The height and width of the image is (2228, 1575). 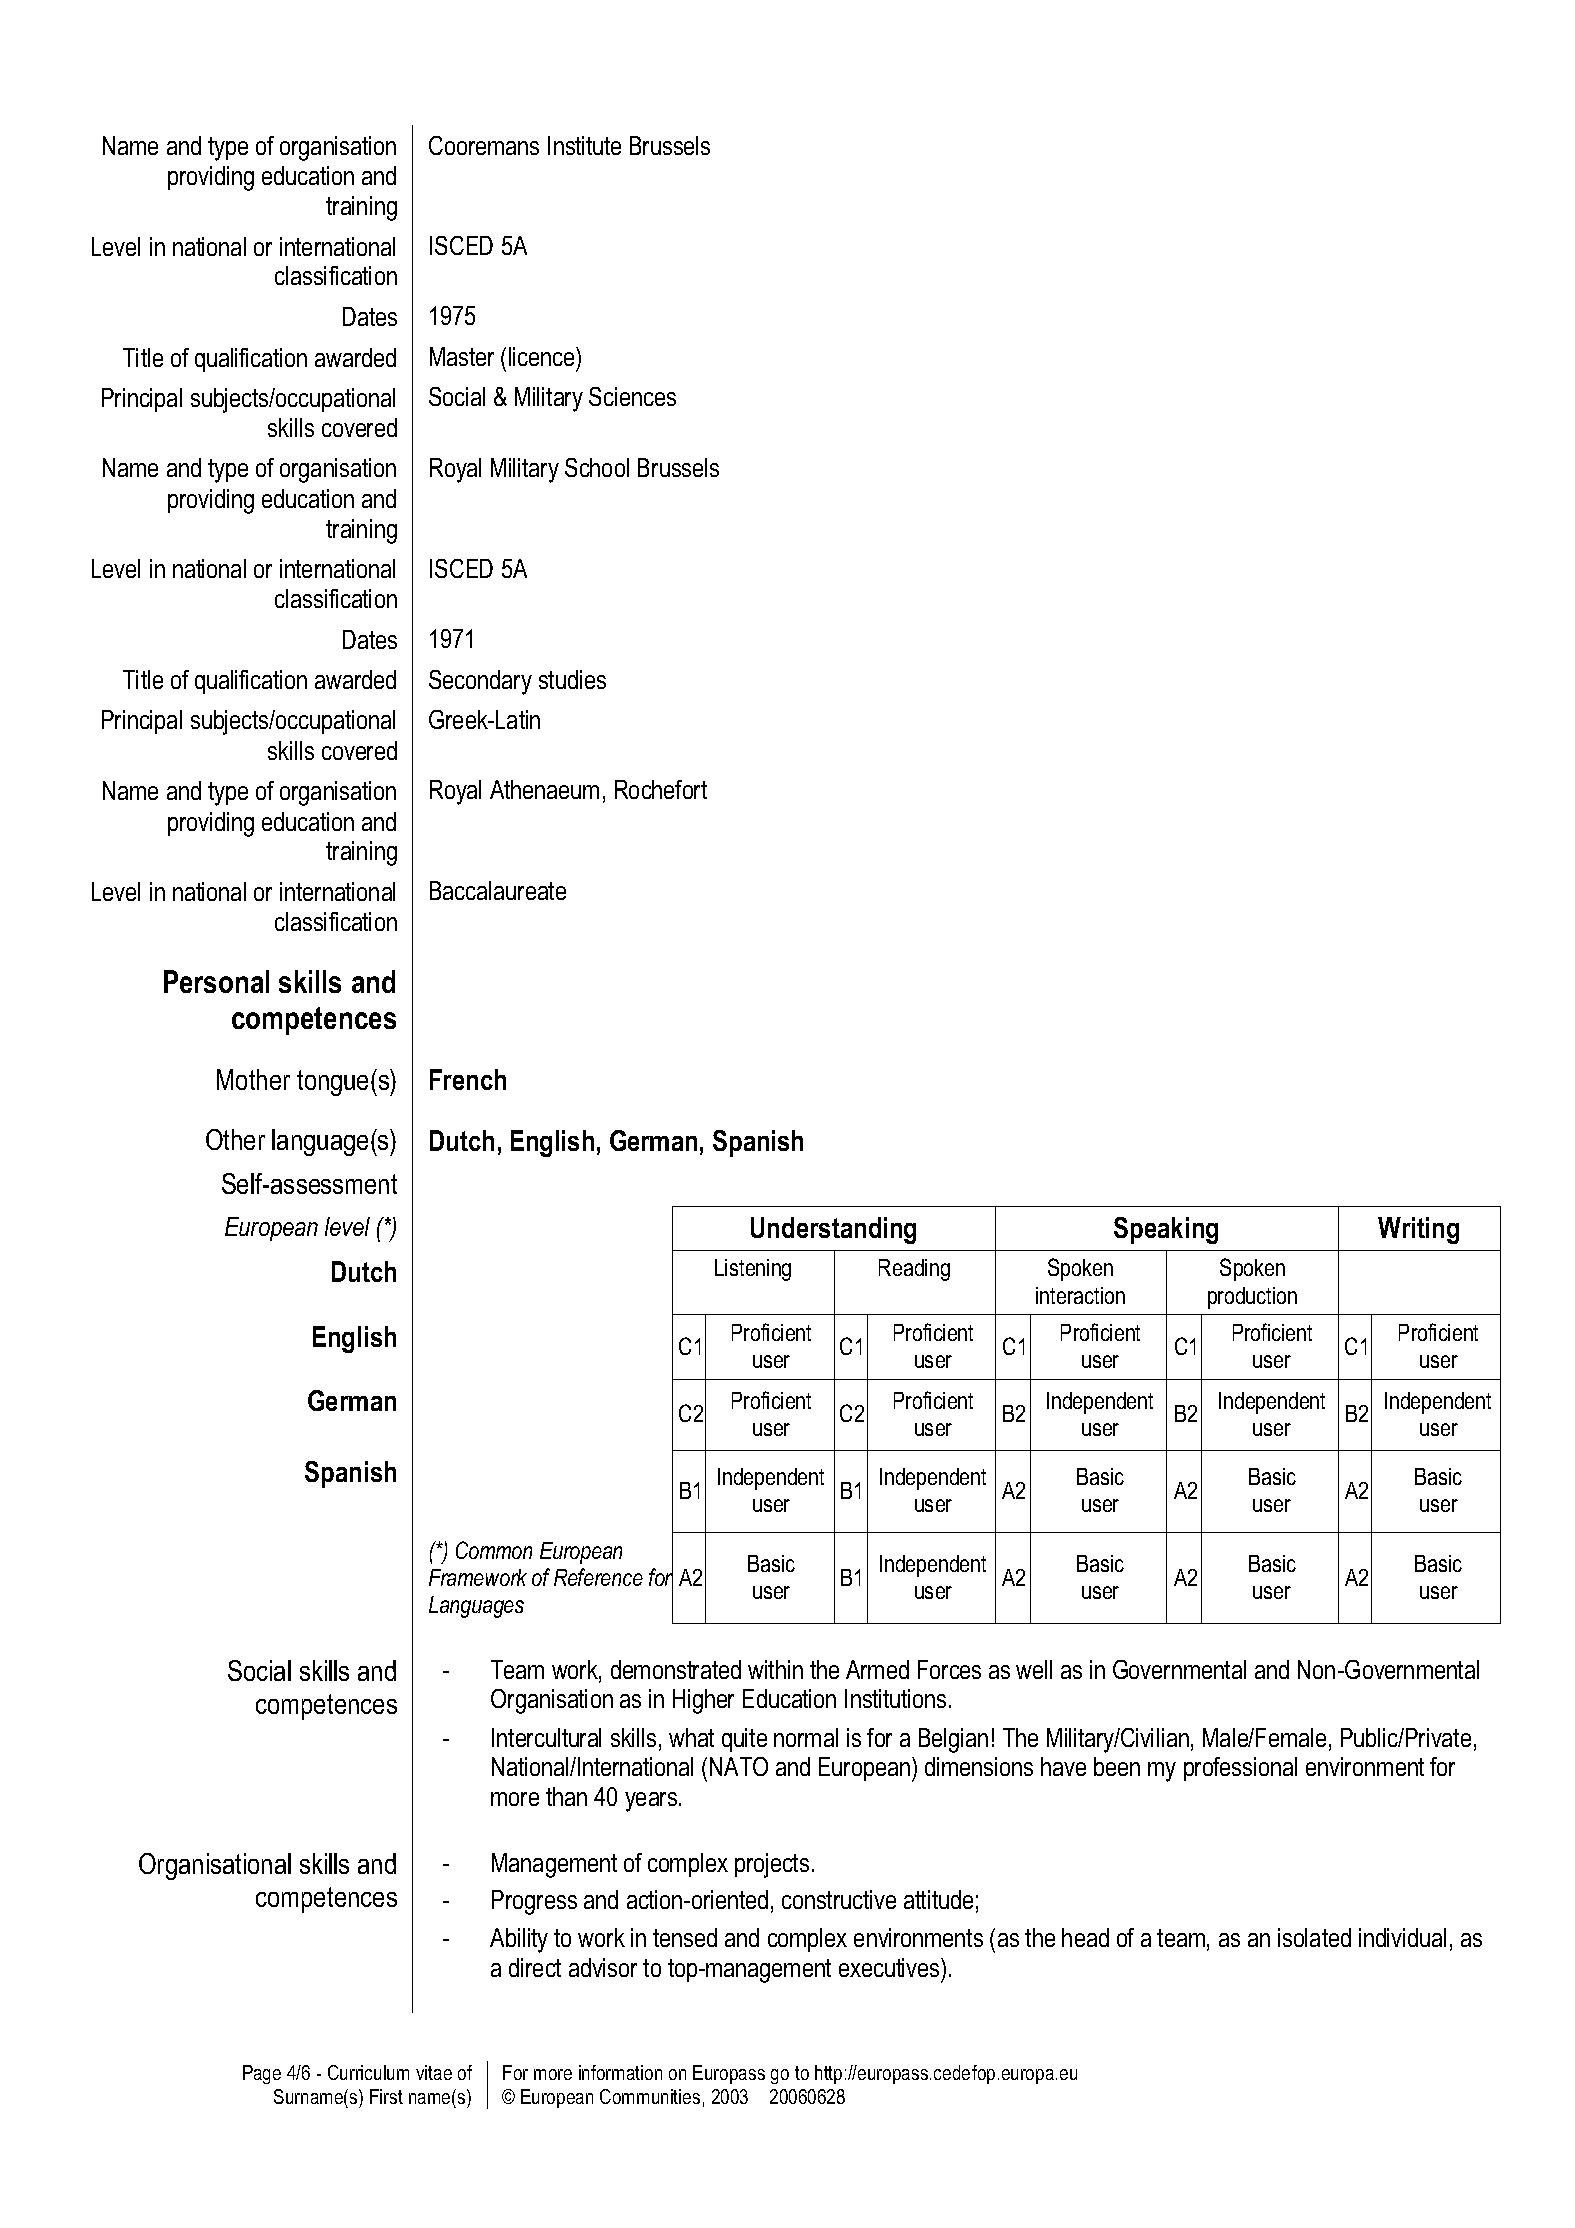 What do you see at coordinates (468, 1079) in the image?
I see `French` at bounding box center [468, 1079].
